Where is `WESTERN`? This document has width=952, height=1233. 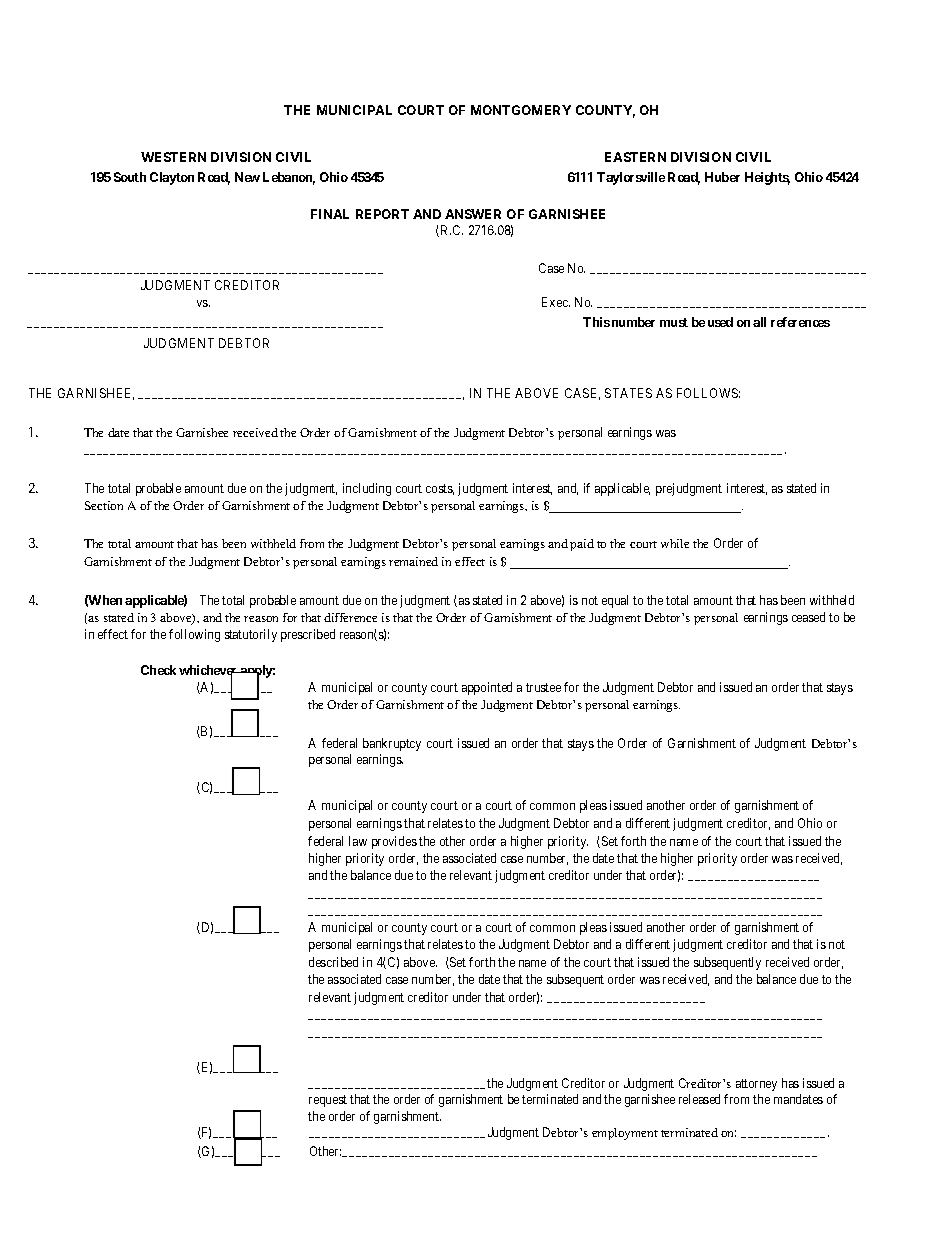
WESTERN is located at coordinates (173, 157).
